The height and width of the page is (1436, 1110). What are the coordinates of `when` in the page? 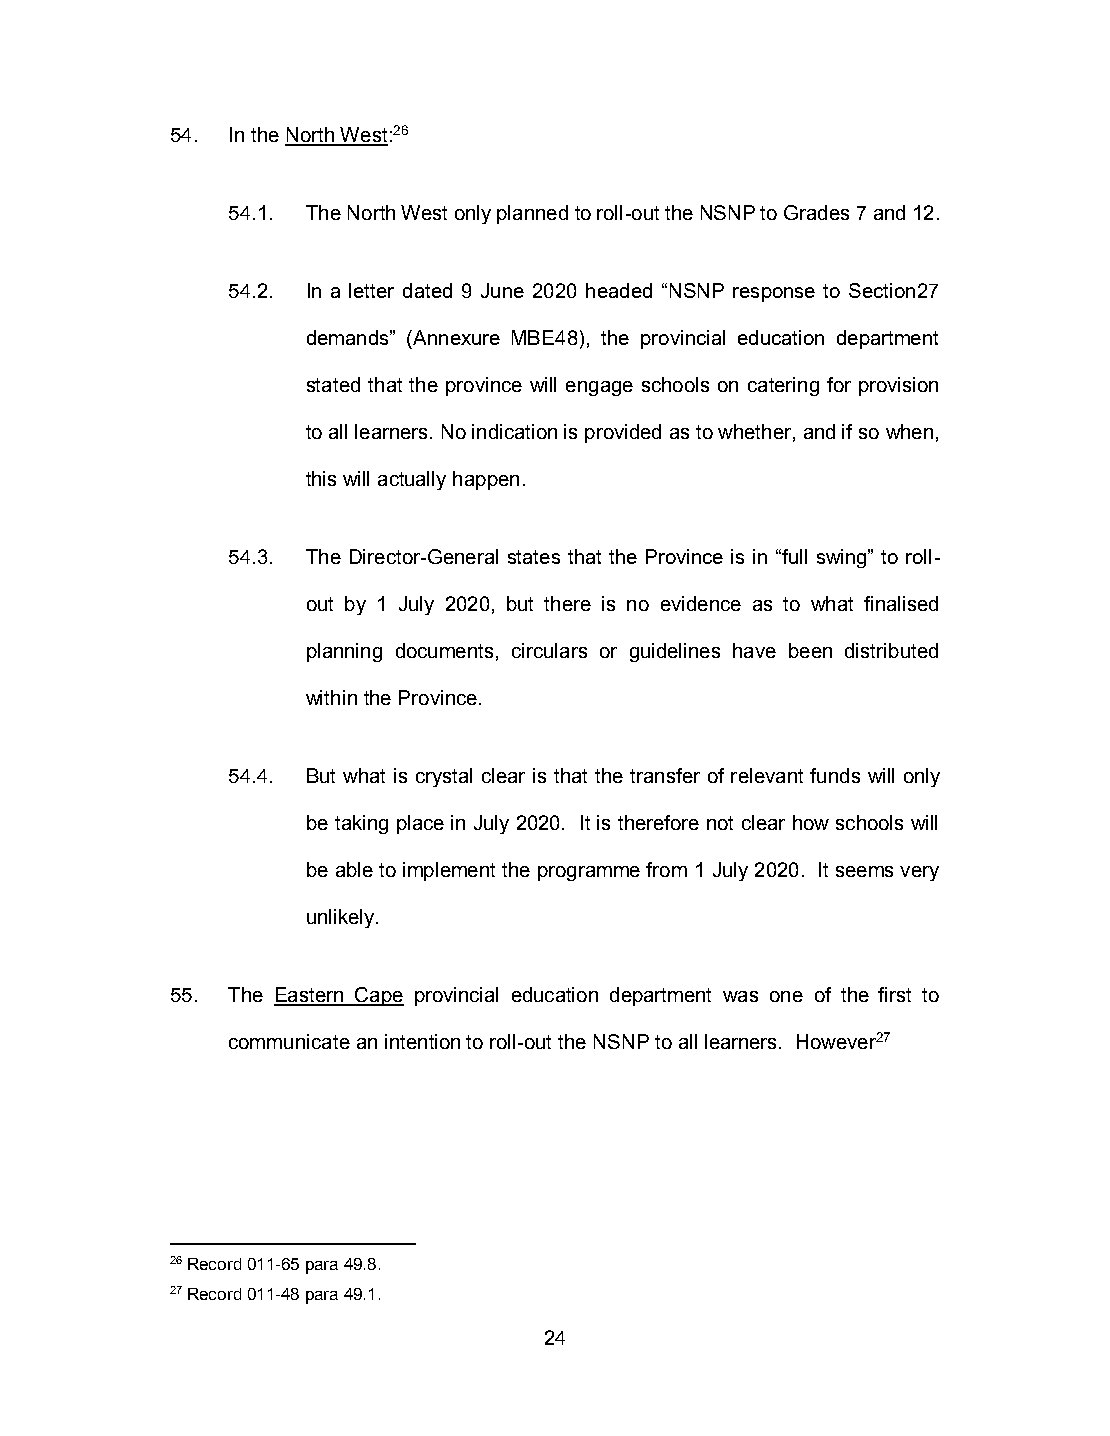 It's located at (909, 431).
